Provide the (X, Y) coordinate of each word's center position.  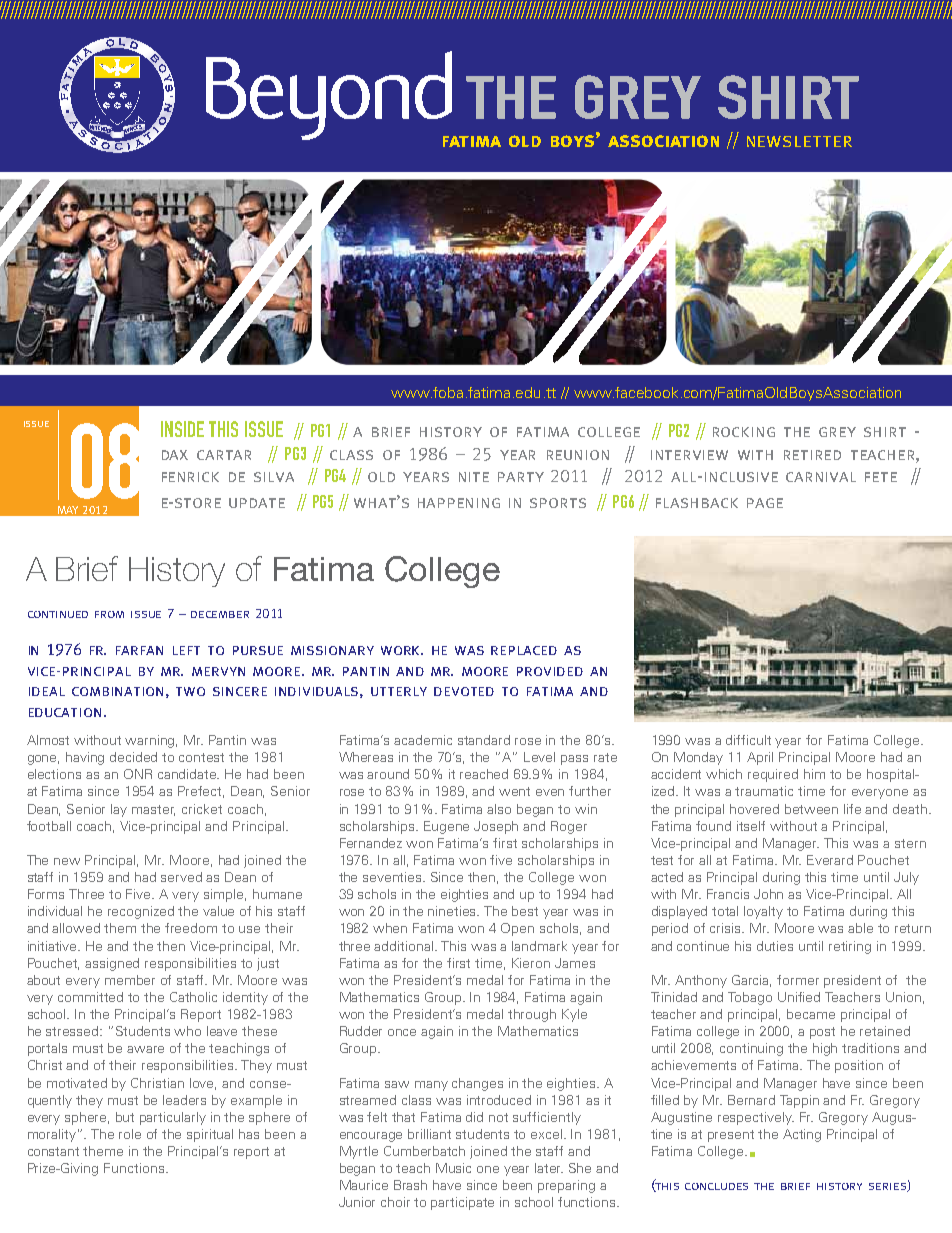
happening (459, 503)
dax (175, 455)
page (765, 503)
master (153, 810)
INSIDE (182, 429)
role (130, 1134)
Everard (830, 860)
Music (453, 1168)
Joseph (496, 827)
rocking (744, 432)
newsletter (799, 141)
